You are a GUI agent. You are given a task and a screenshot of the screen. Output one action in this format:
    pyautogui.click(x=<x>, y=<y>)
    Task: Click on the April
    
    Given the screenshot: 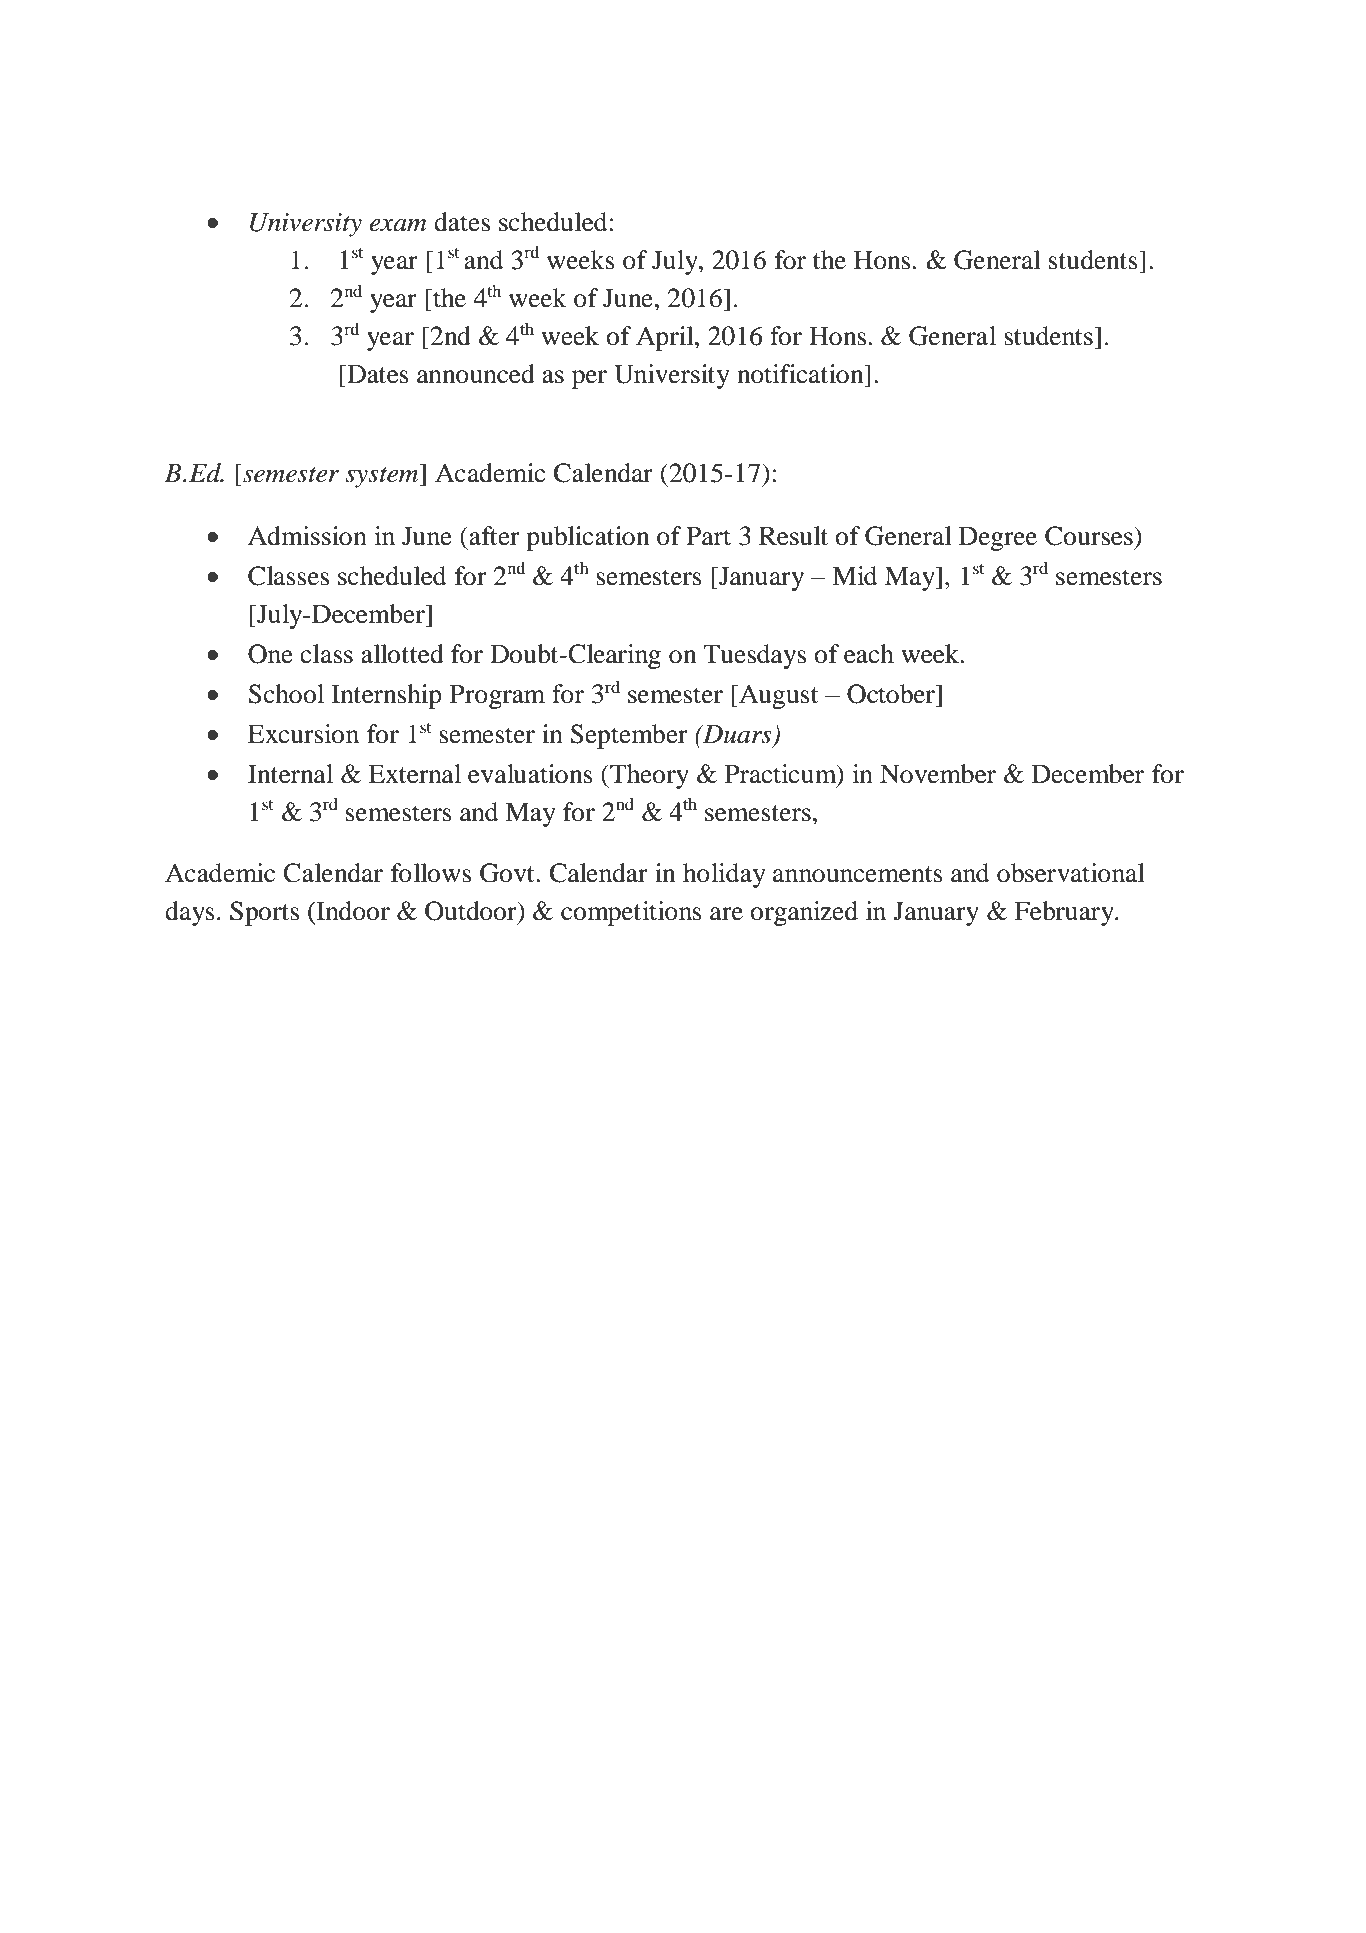 What is the action you would take?
    pyautogui.click(x=666, y=338)
